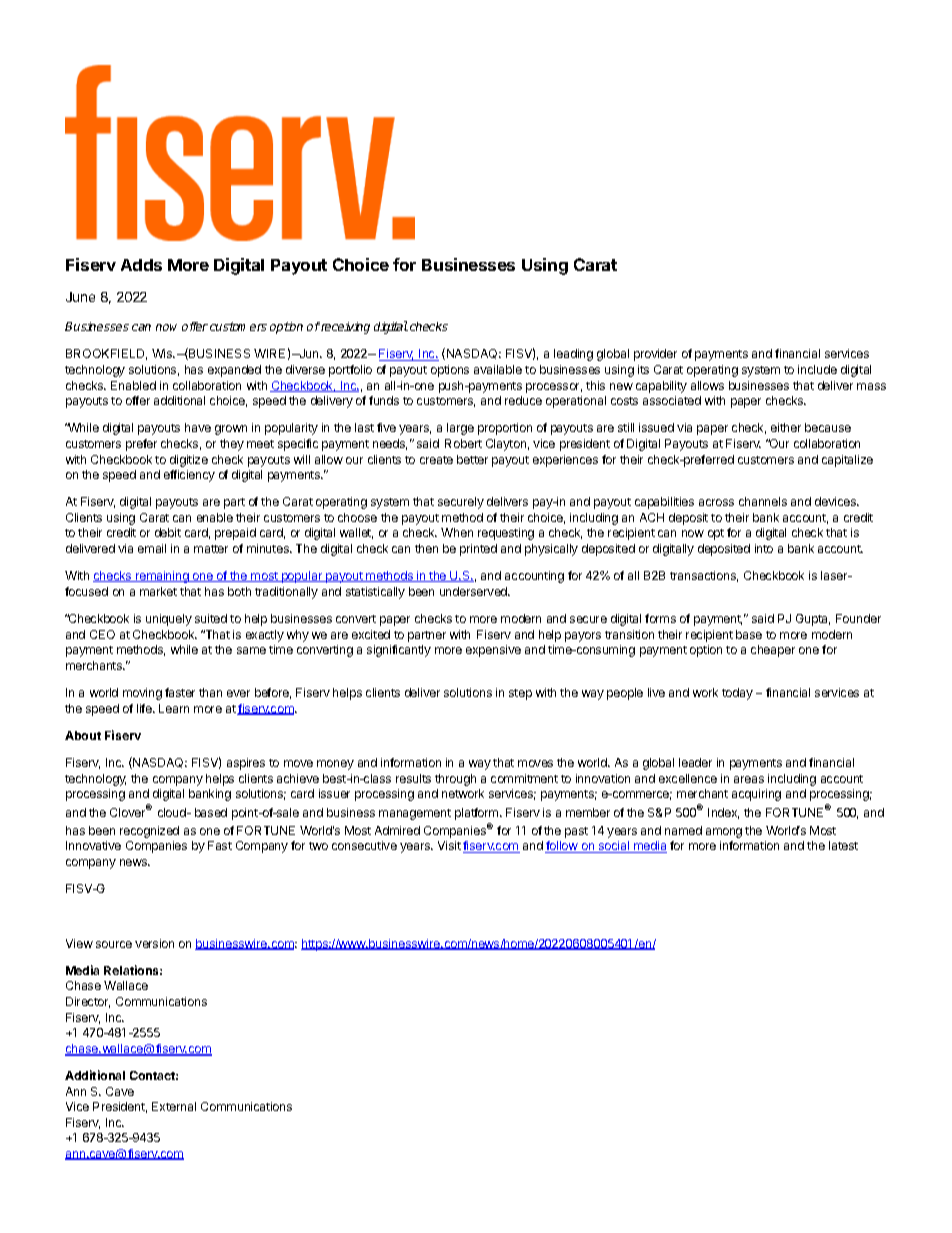  What do you see at coordinates (189, 461) in the image?
I see `digitize` at bounding box center [189, 461].
